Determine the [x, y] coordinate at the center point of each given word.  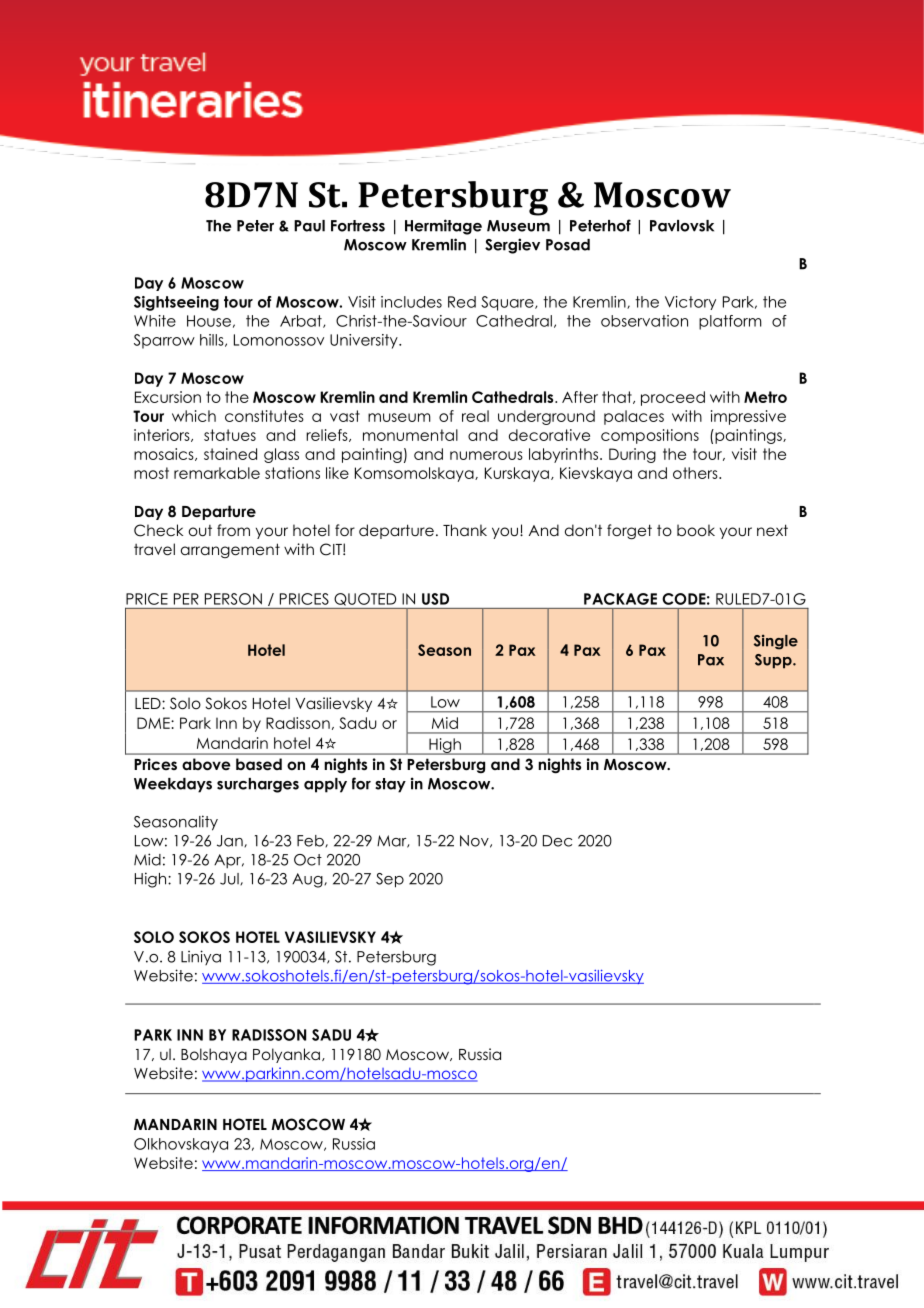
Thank [465, 530]
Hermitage [443, 227]
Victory [690, 303]
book [696, 530]
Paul [309, 226]
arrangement [230, 550]
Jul [230, 879]
